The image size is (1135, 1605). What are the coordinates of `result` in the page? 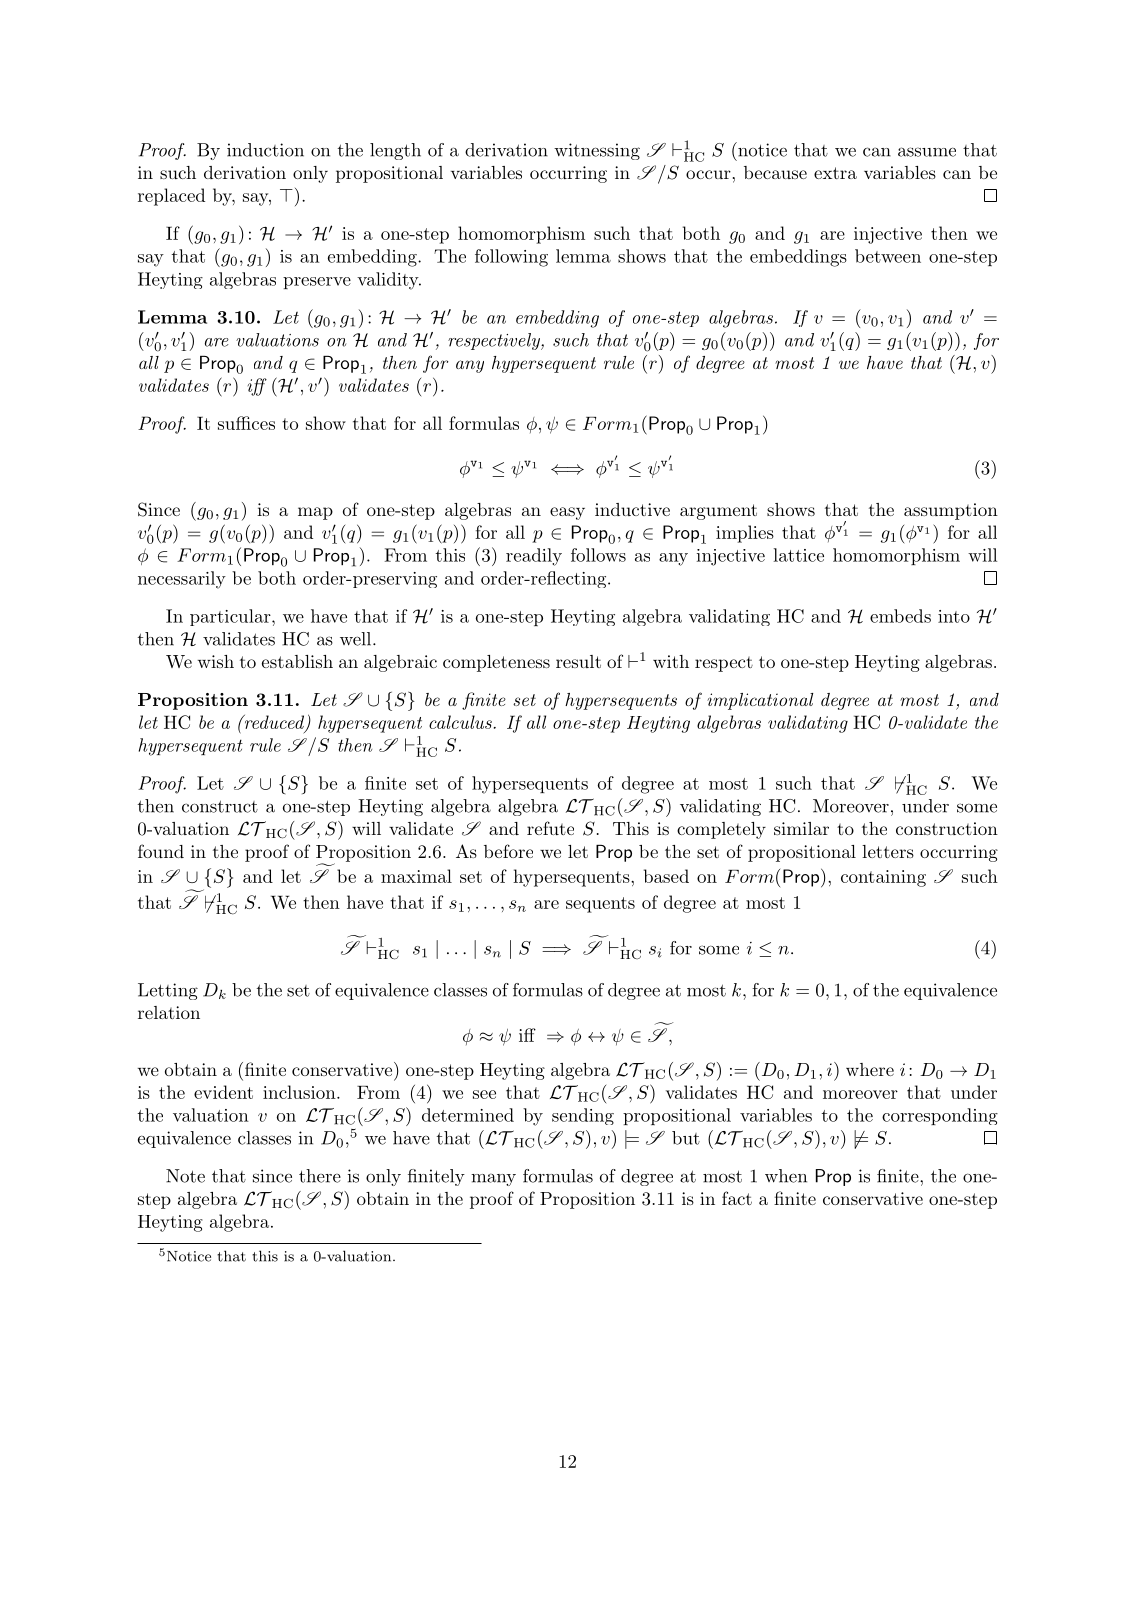 It's located at (578, 661).
